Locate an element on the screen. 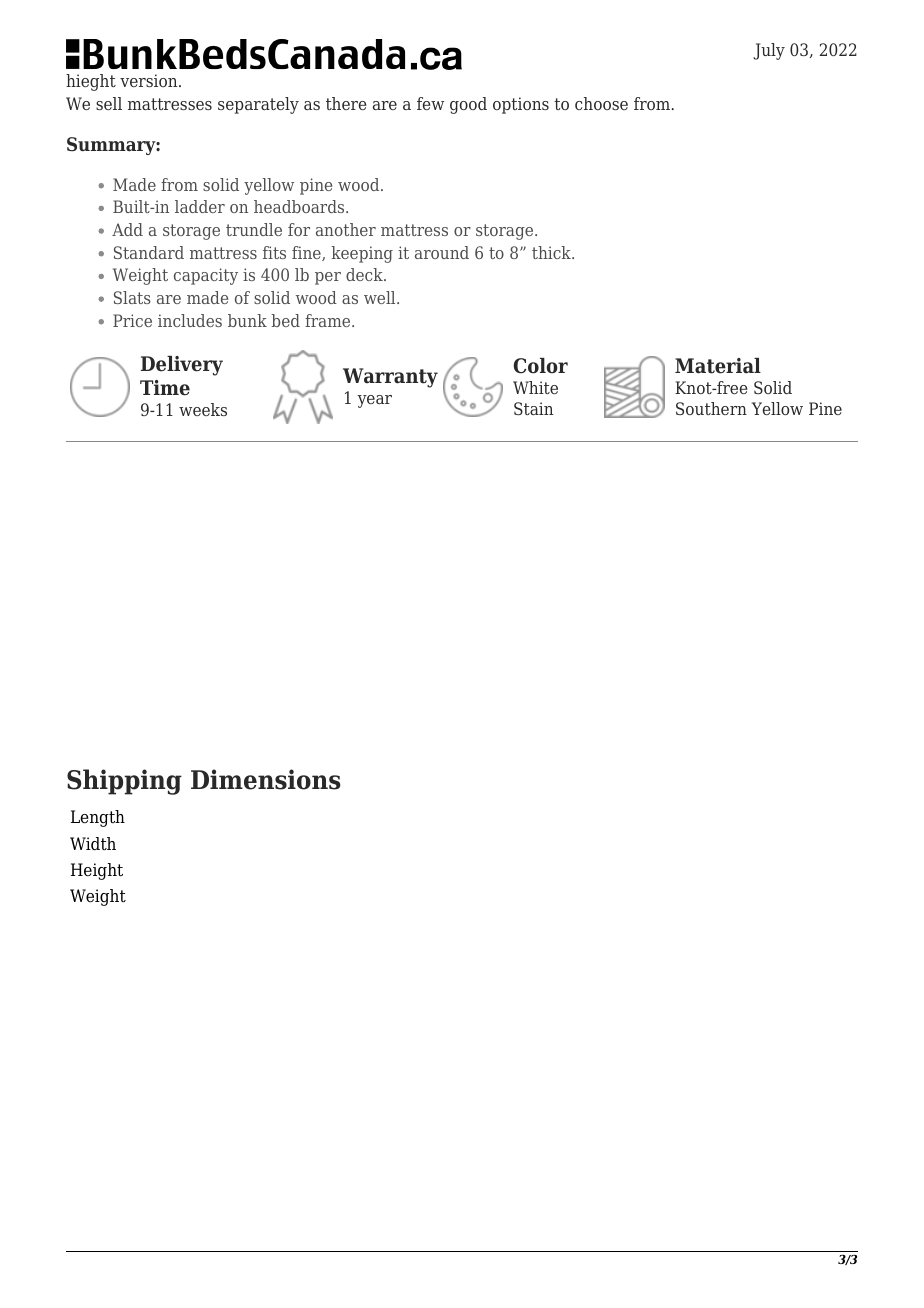 The width and height of the screenshot is (924, 1308). July is located at coordinates (769, 51).
